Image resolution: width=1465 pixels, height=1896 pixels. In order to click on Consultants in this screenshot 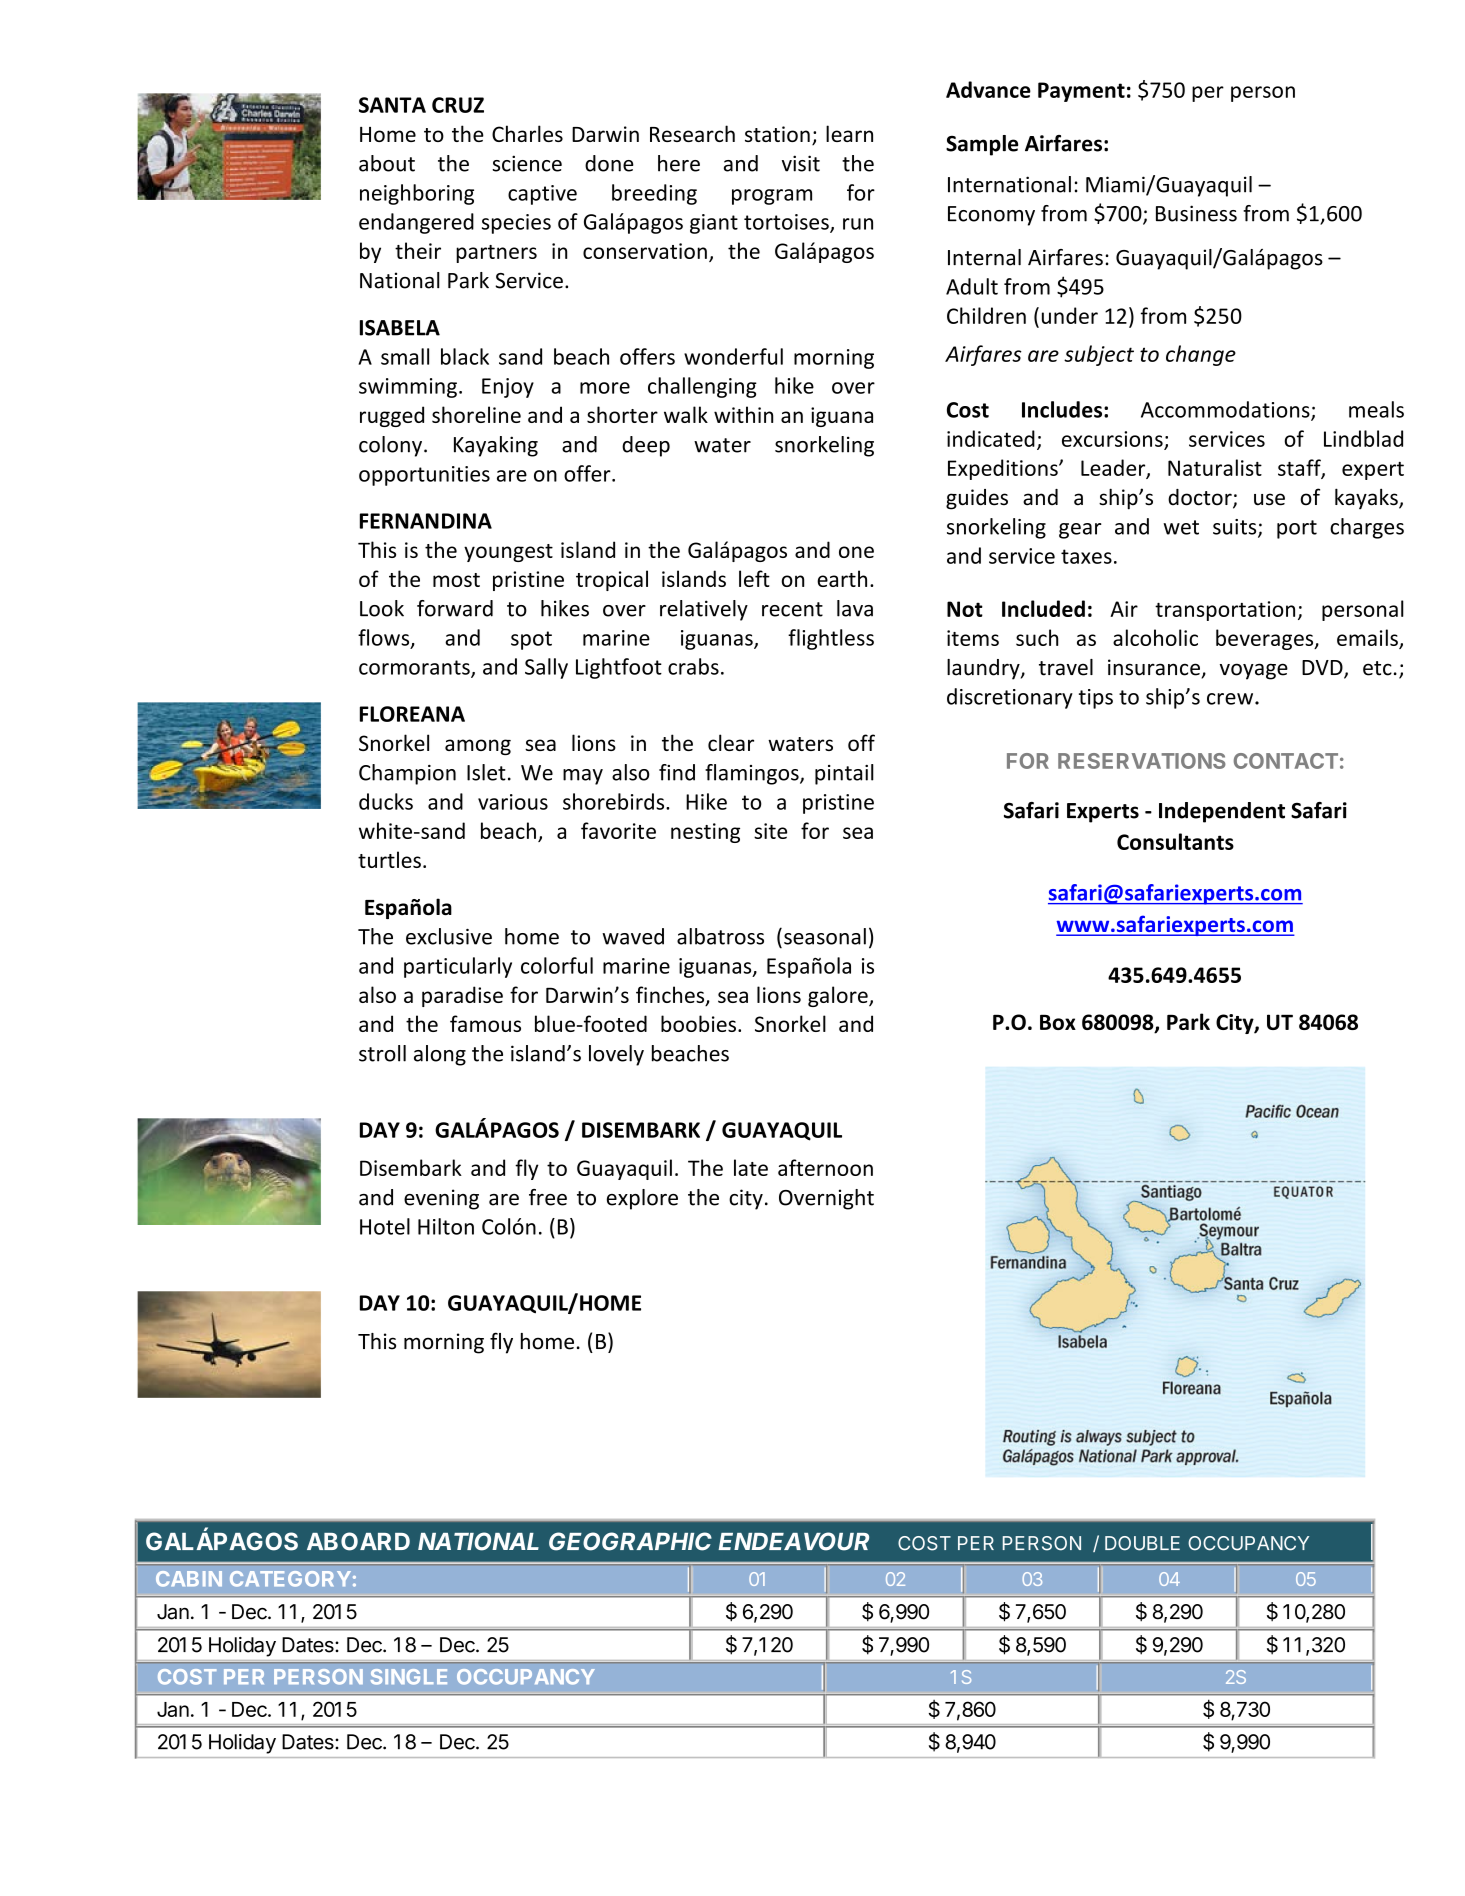, I will do `click(1175, 841)`.
